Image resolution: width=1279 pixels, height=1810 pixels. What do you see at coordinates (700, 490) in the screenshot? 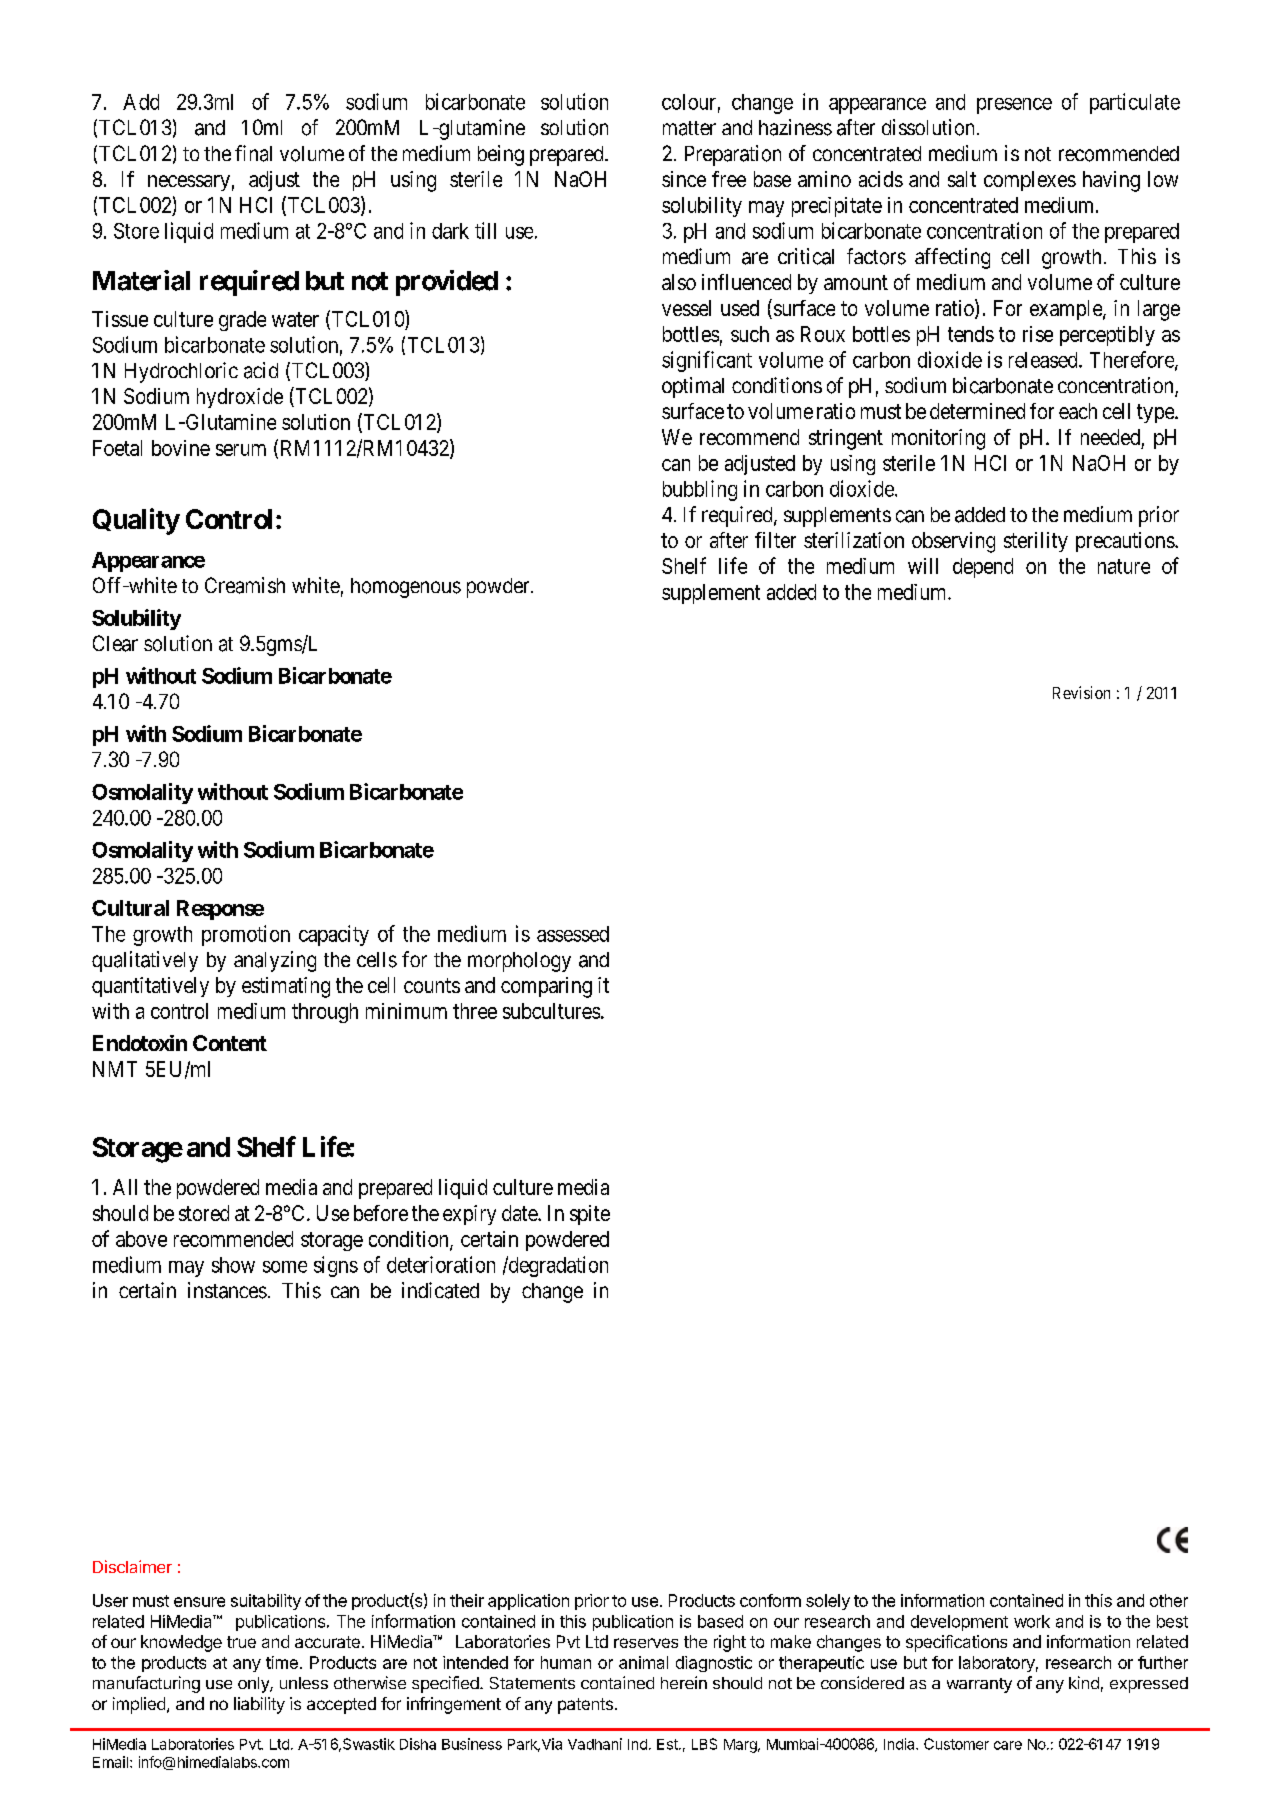
I see `bubbling` at bounding box center [700, 490].
